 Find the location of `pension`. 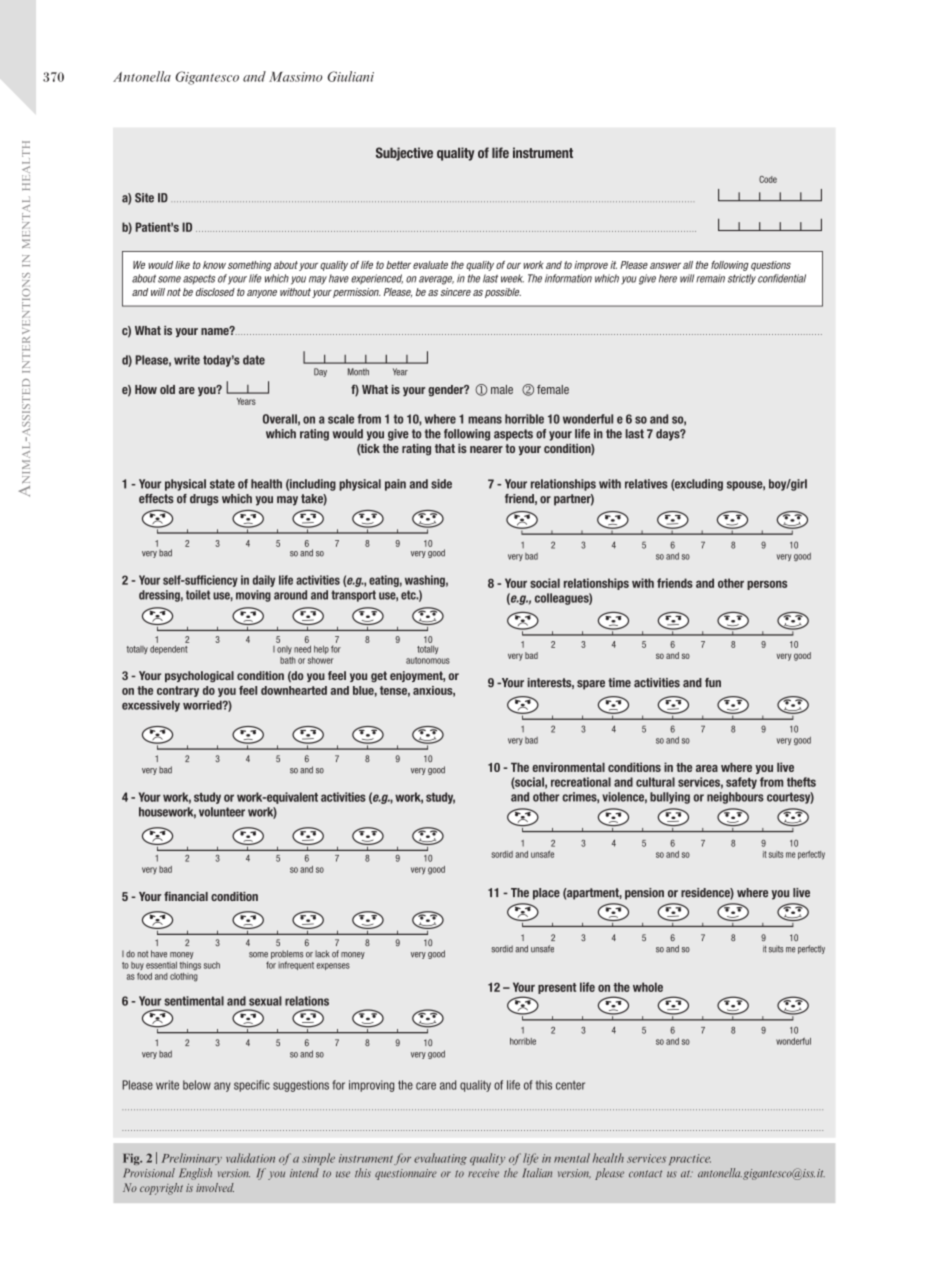

pension is located at coordinates (644, 894).
